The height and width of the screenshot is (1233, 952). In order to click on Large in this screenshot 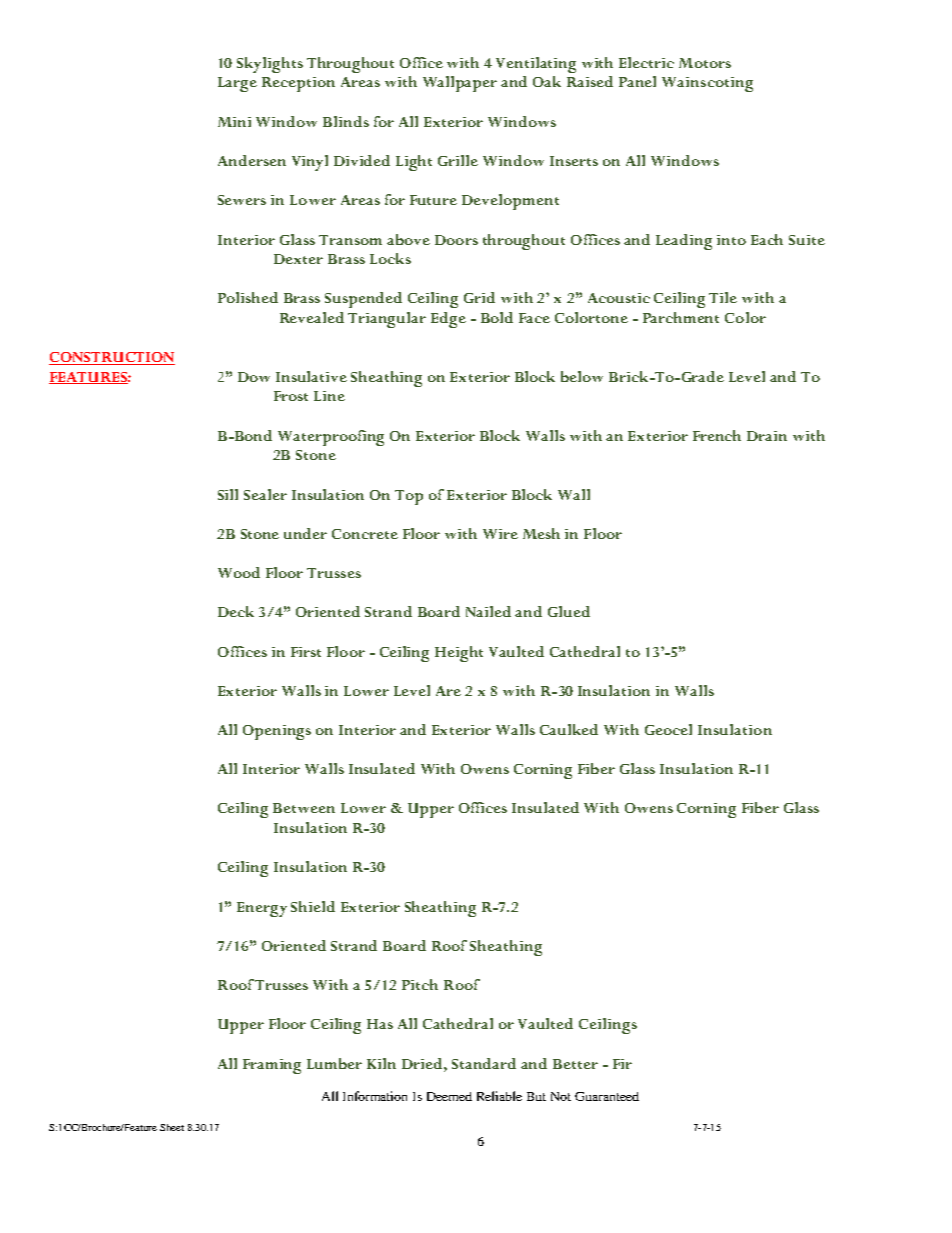, I will do `click(237, 84)`.
